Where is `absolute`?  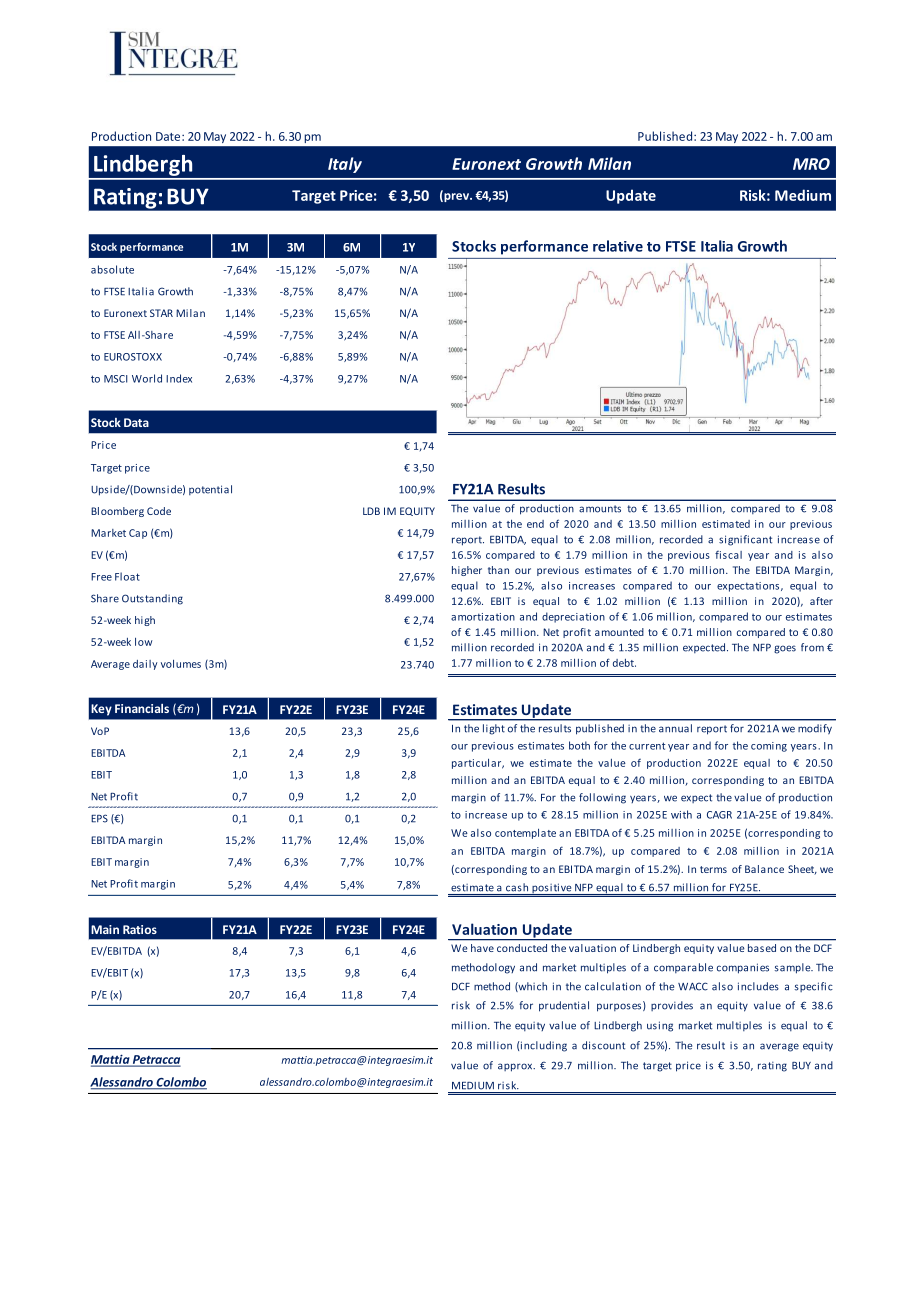 absolute is located at coordinates (112, 269).
